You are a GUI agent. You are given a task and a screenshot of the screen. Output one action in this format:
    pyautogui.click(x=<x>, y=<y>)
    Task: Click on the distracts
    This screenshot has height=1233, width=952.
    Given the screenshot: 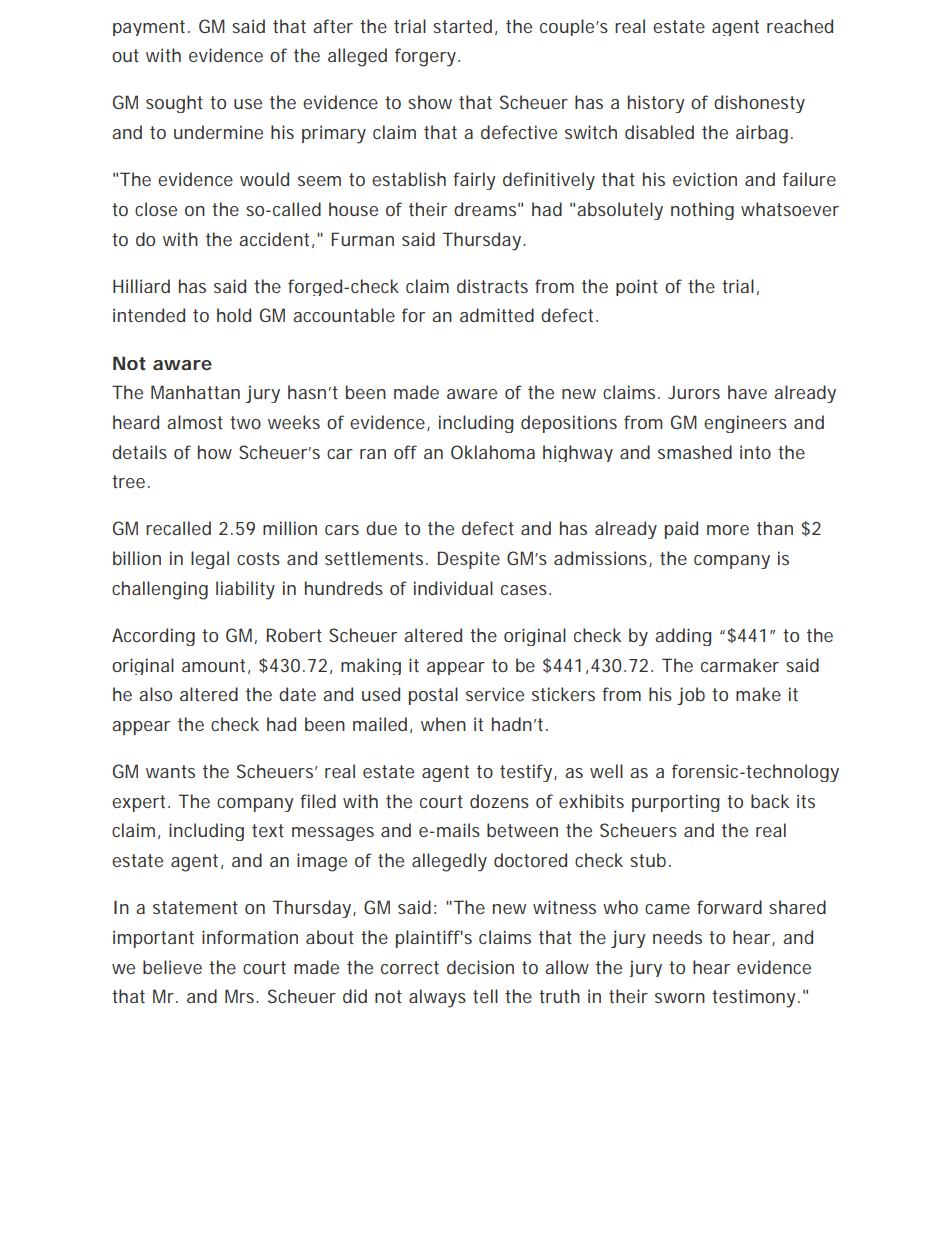 What is the action you would take?
    pyautogui.click(x=492, y=286)
